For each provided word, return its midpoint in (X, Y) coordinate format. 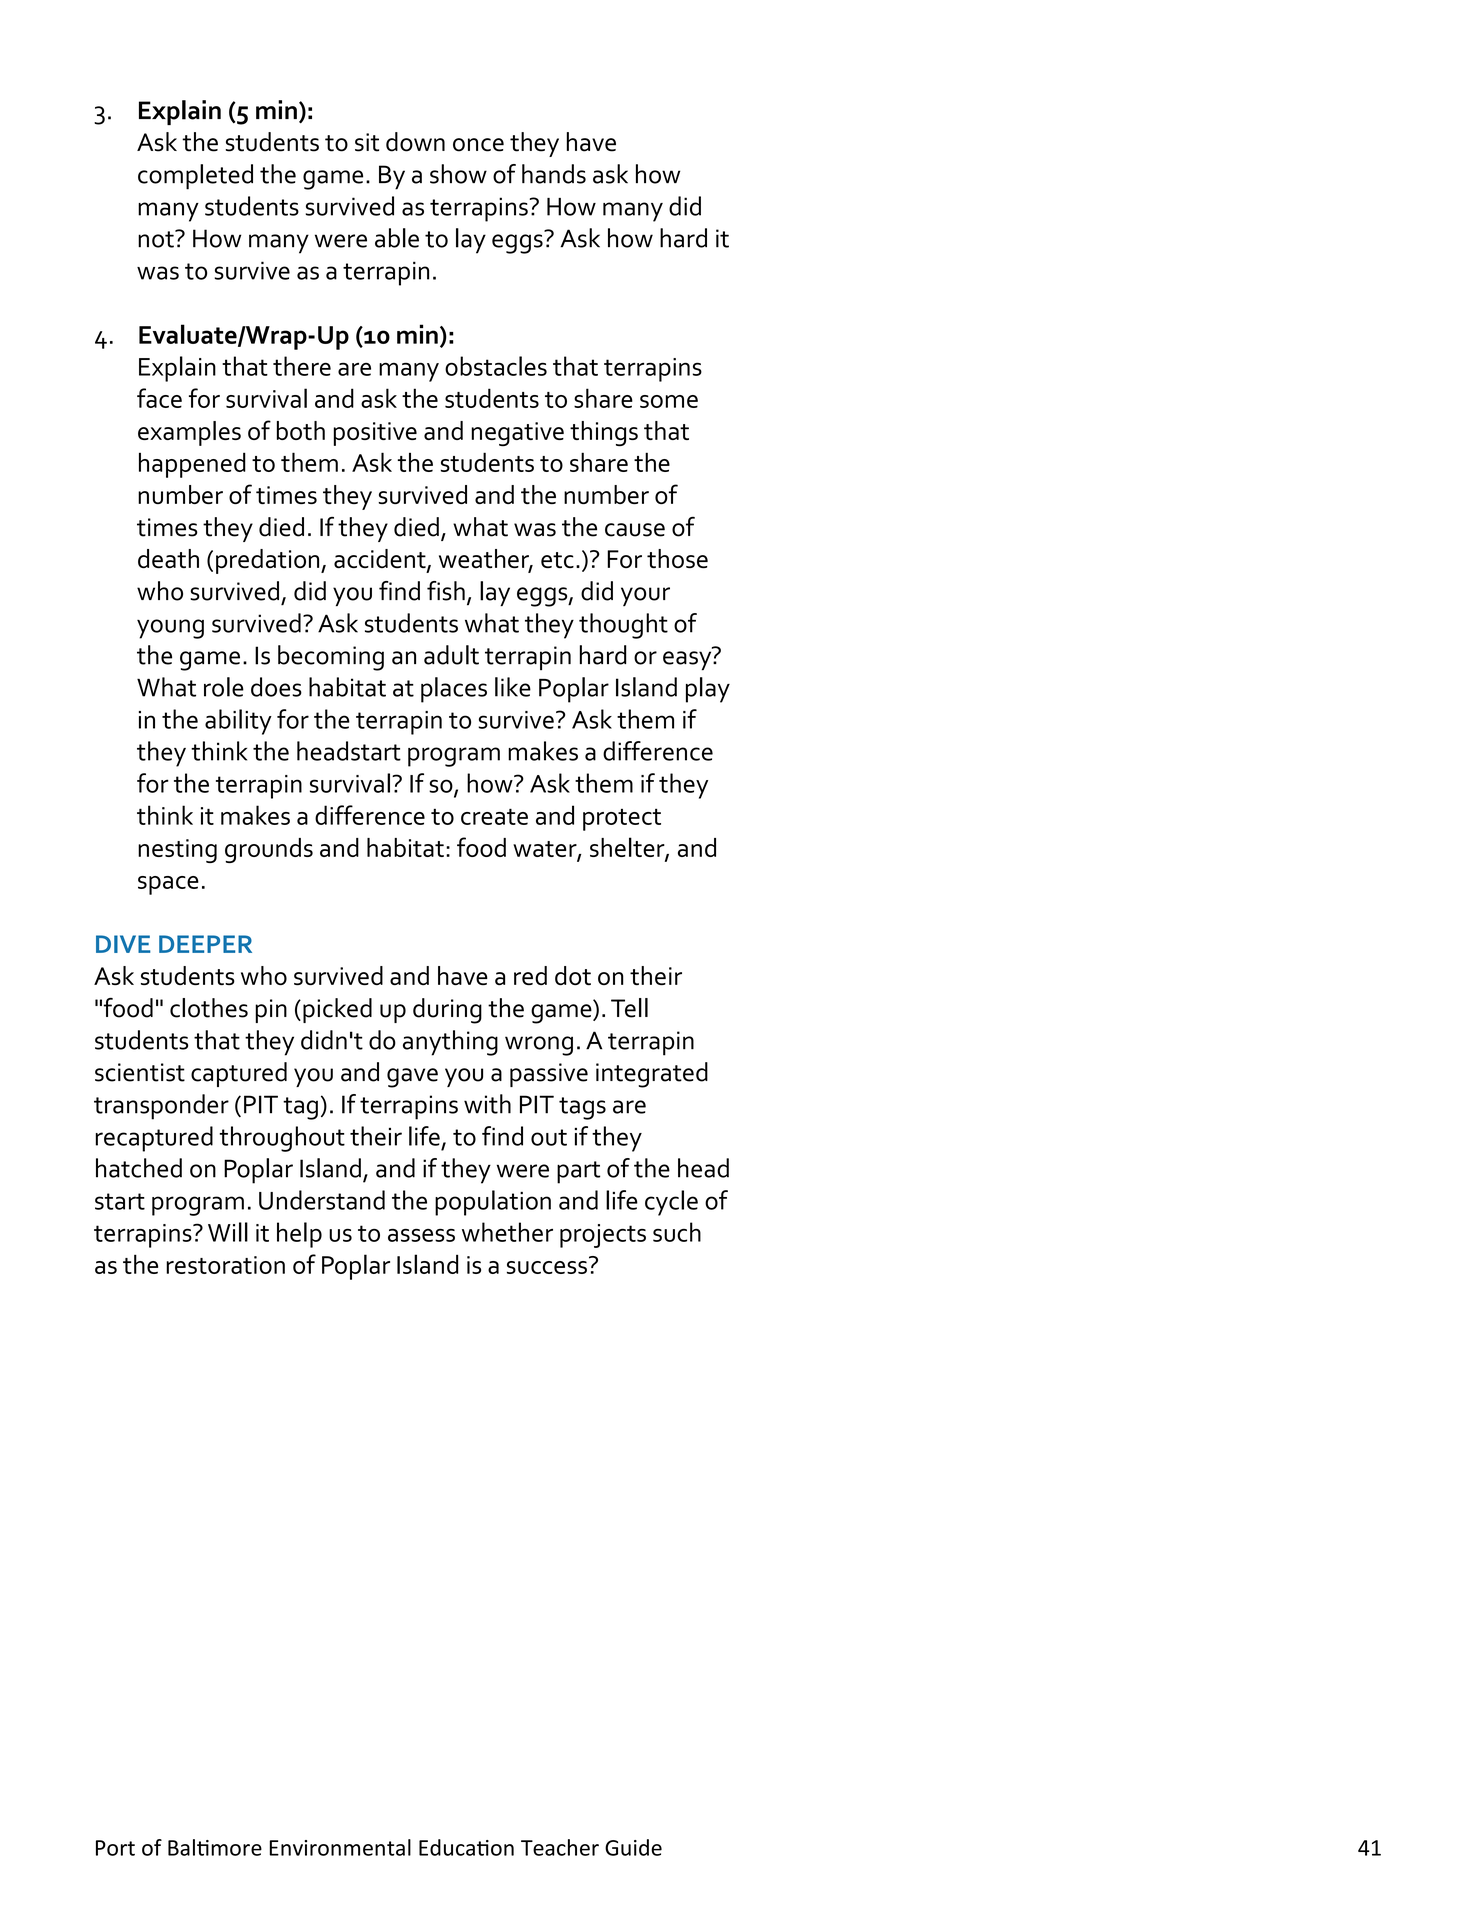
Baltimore (215, 1847)
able (397, 238)
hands (554, 174)
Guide (633, 1847)
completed (195, 177)
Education (466, 1847)
